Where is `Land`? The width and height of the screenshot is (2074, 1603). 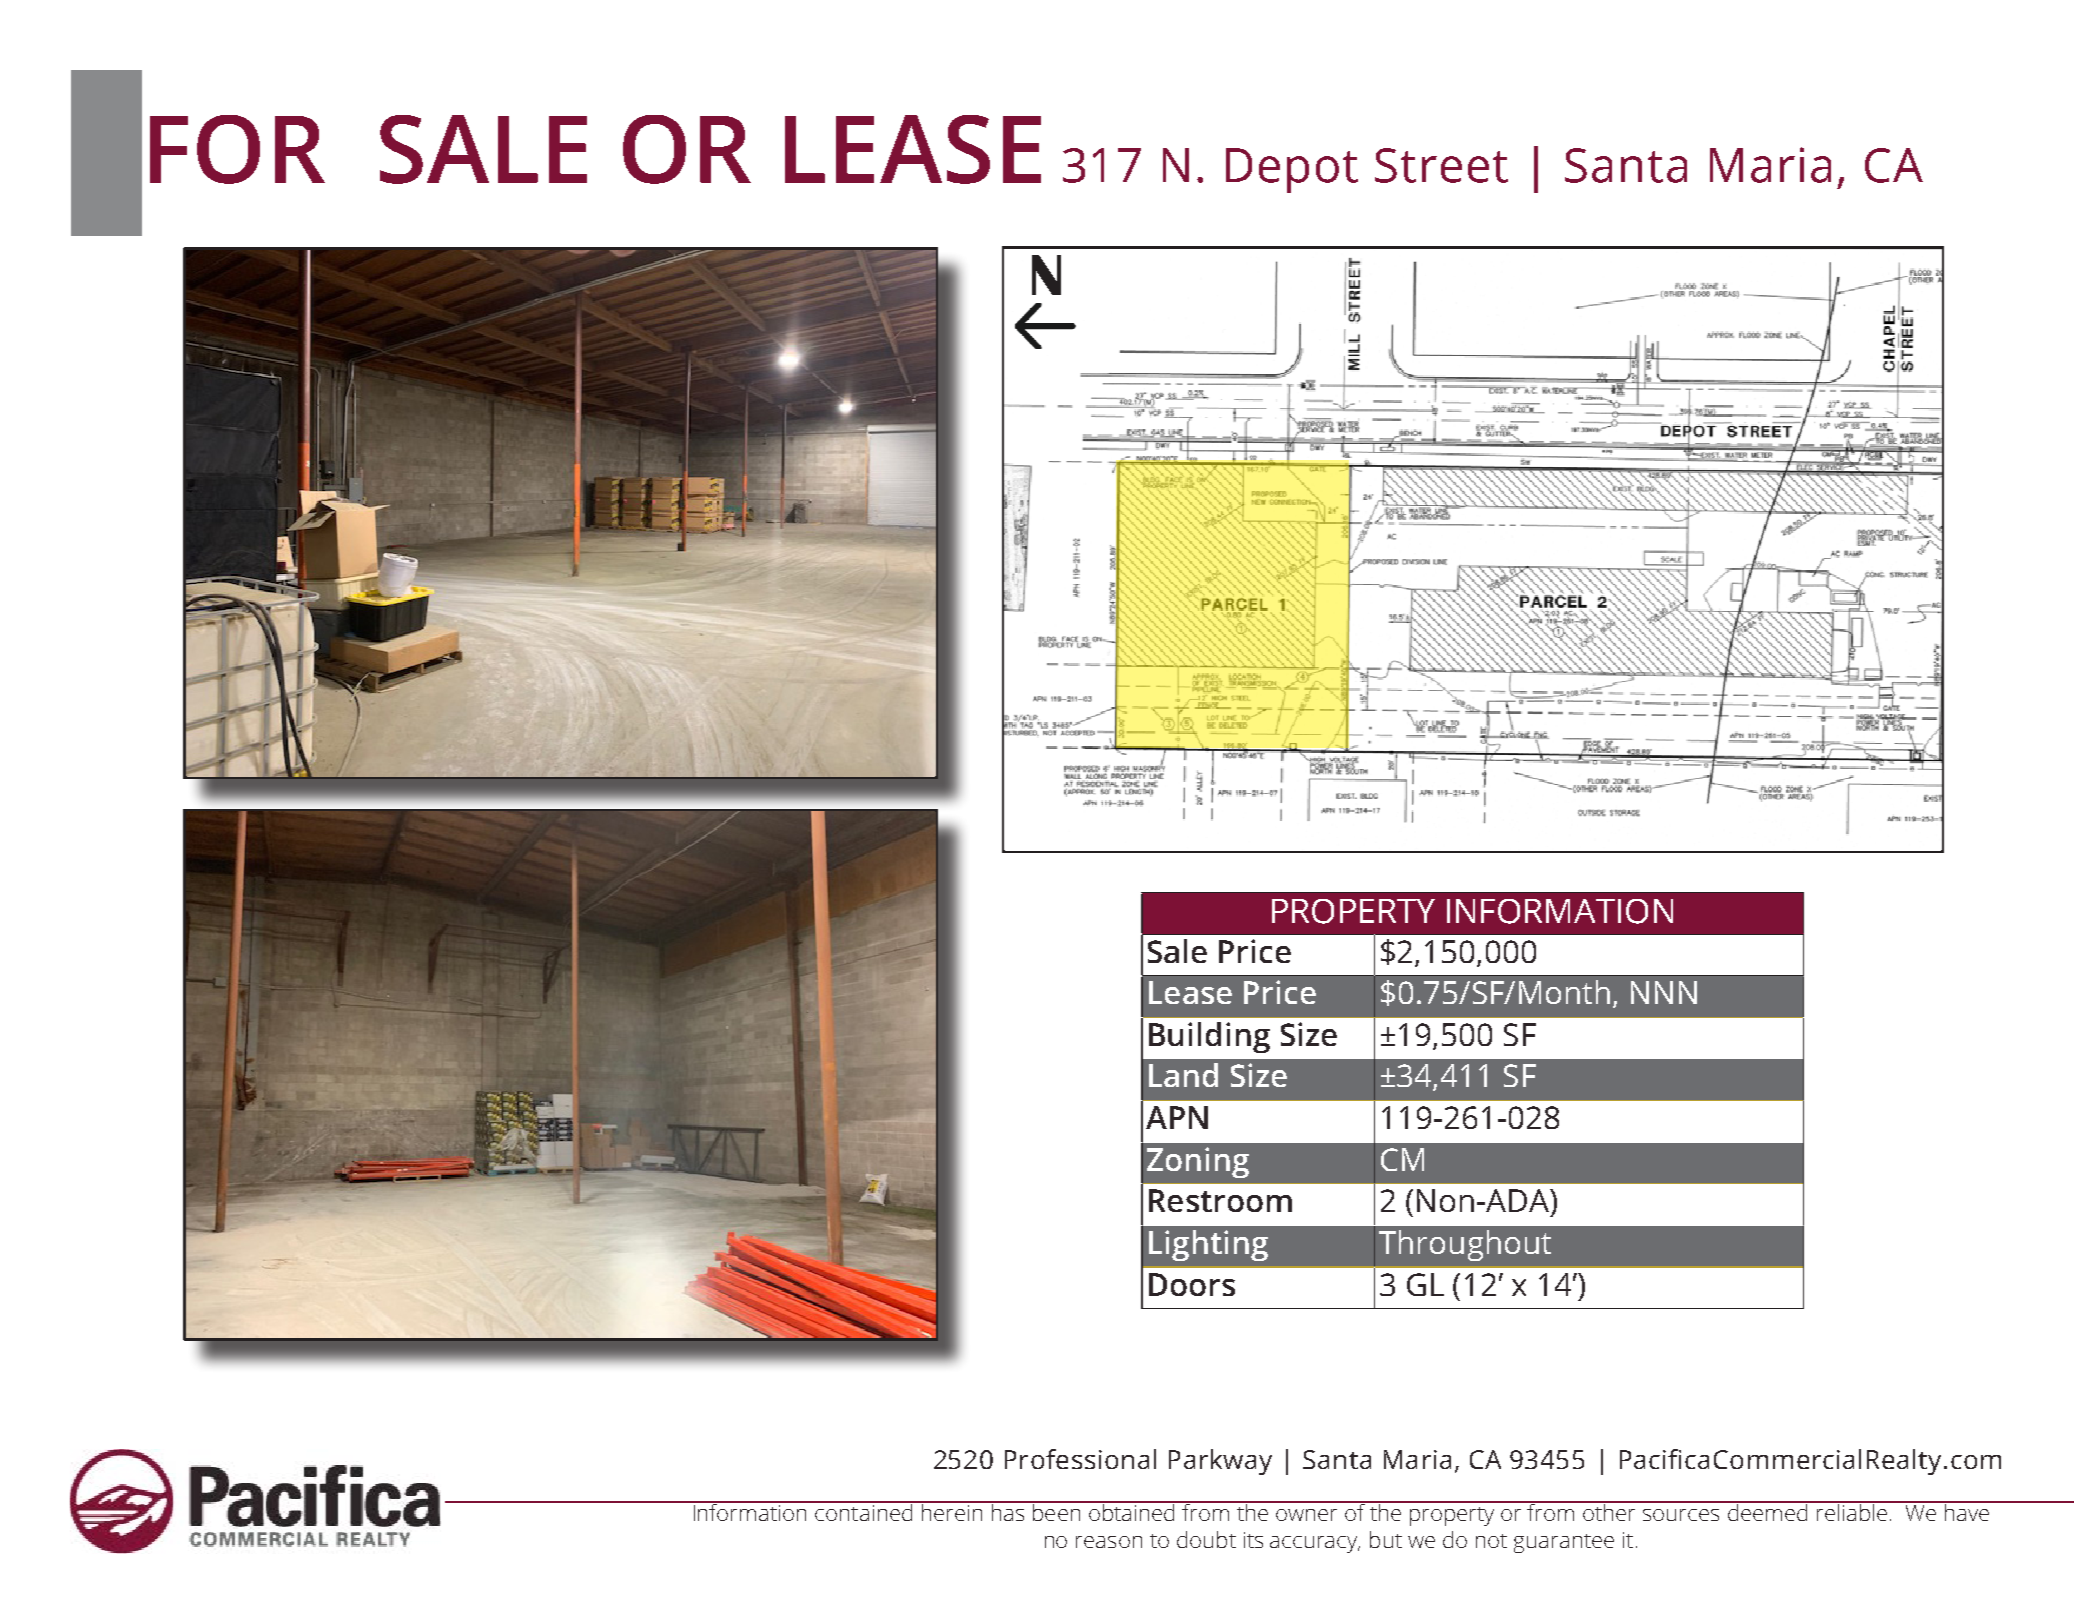
Land is located at coordinates (1183, 1075).
